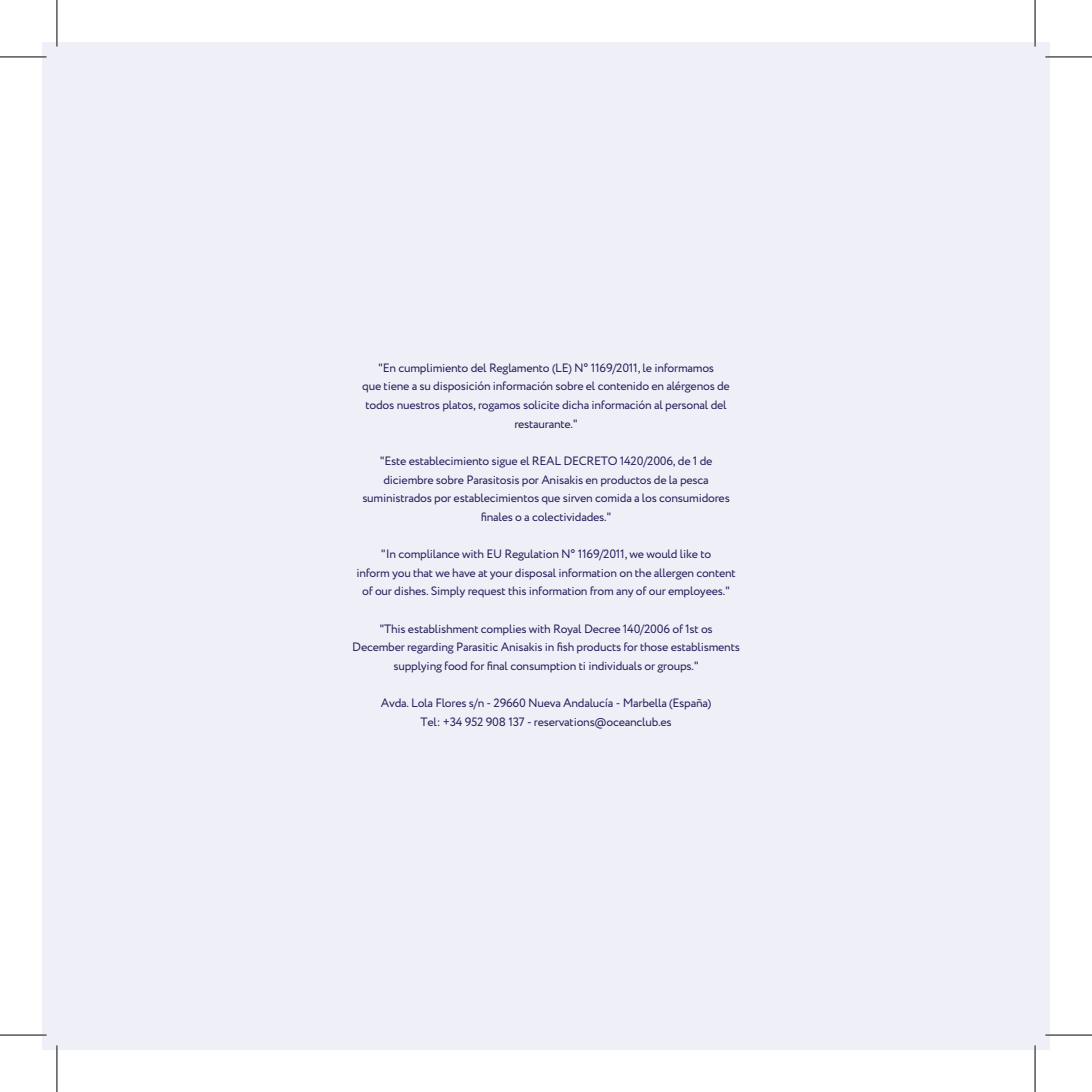  What do you see at coordinates (423, 572) in the document?
I see `that` at bounding box center [423, 572].
